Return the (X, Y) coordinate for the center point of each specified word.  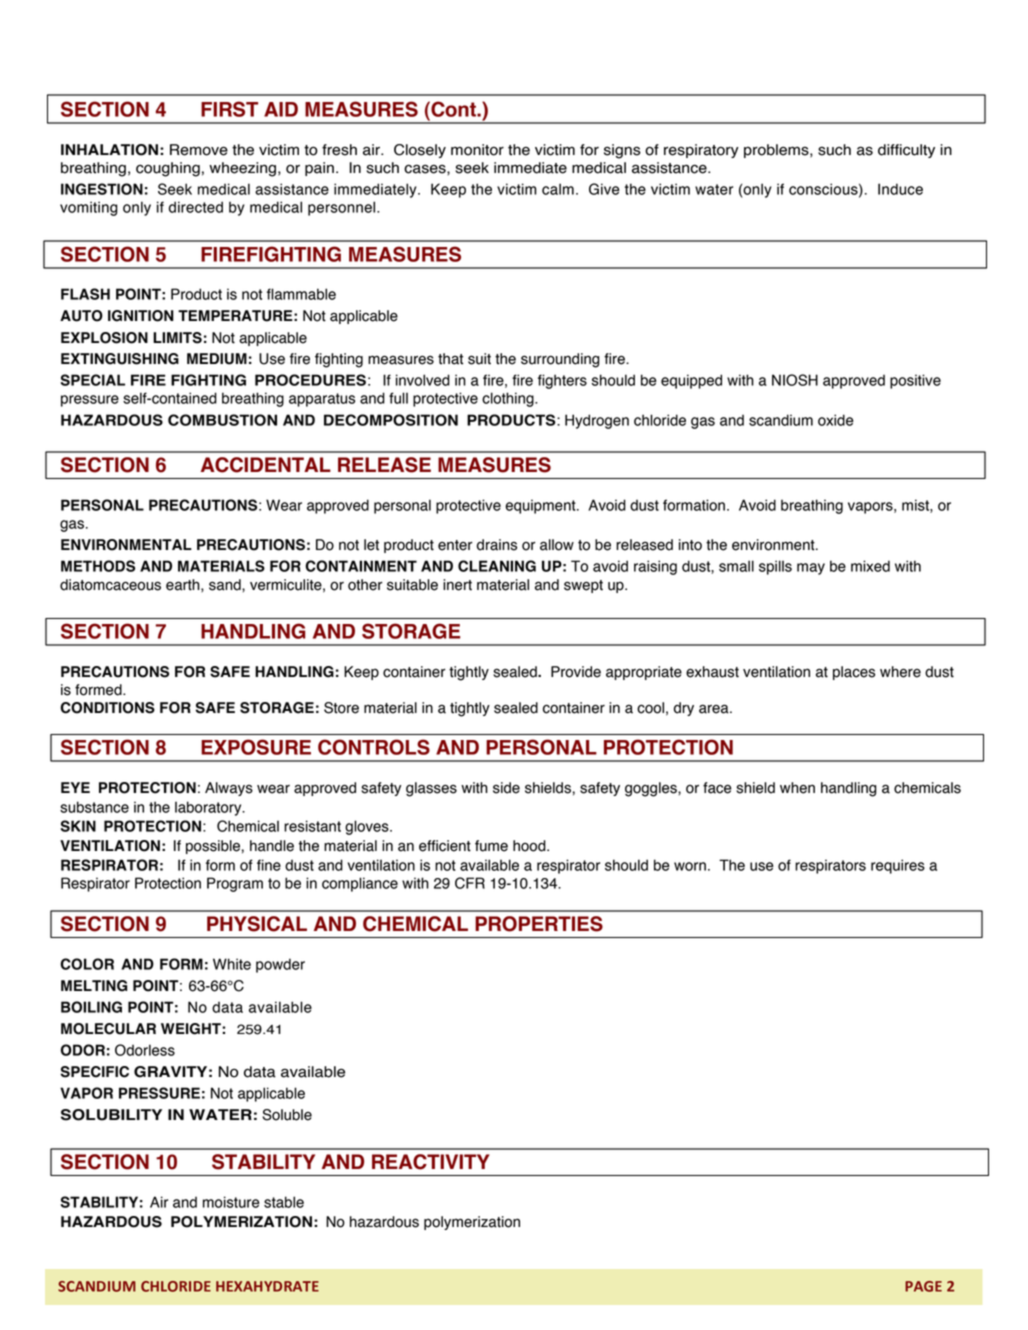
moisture (231, 1202)
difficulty (906, 151)
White (232, 964)
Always (229, 789)
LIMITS (177, 338)
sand (226, 585)
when (797, 788)
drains (497, 545)
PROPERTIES (539, 924)
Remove (199, 150)
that (450, 359)
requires (898, 866)
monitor (477, 150)
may (811, 569)
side (506, 788)
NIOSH (795, 380)
